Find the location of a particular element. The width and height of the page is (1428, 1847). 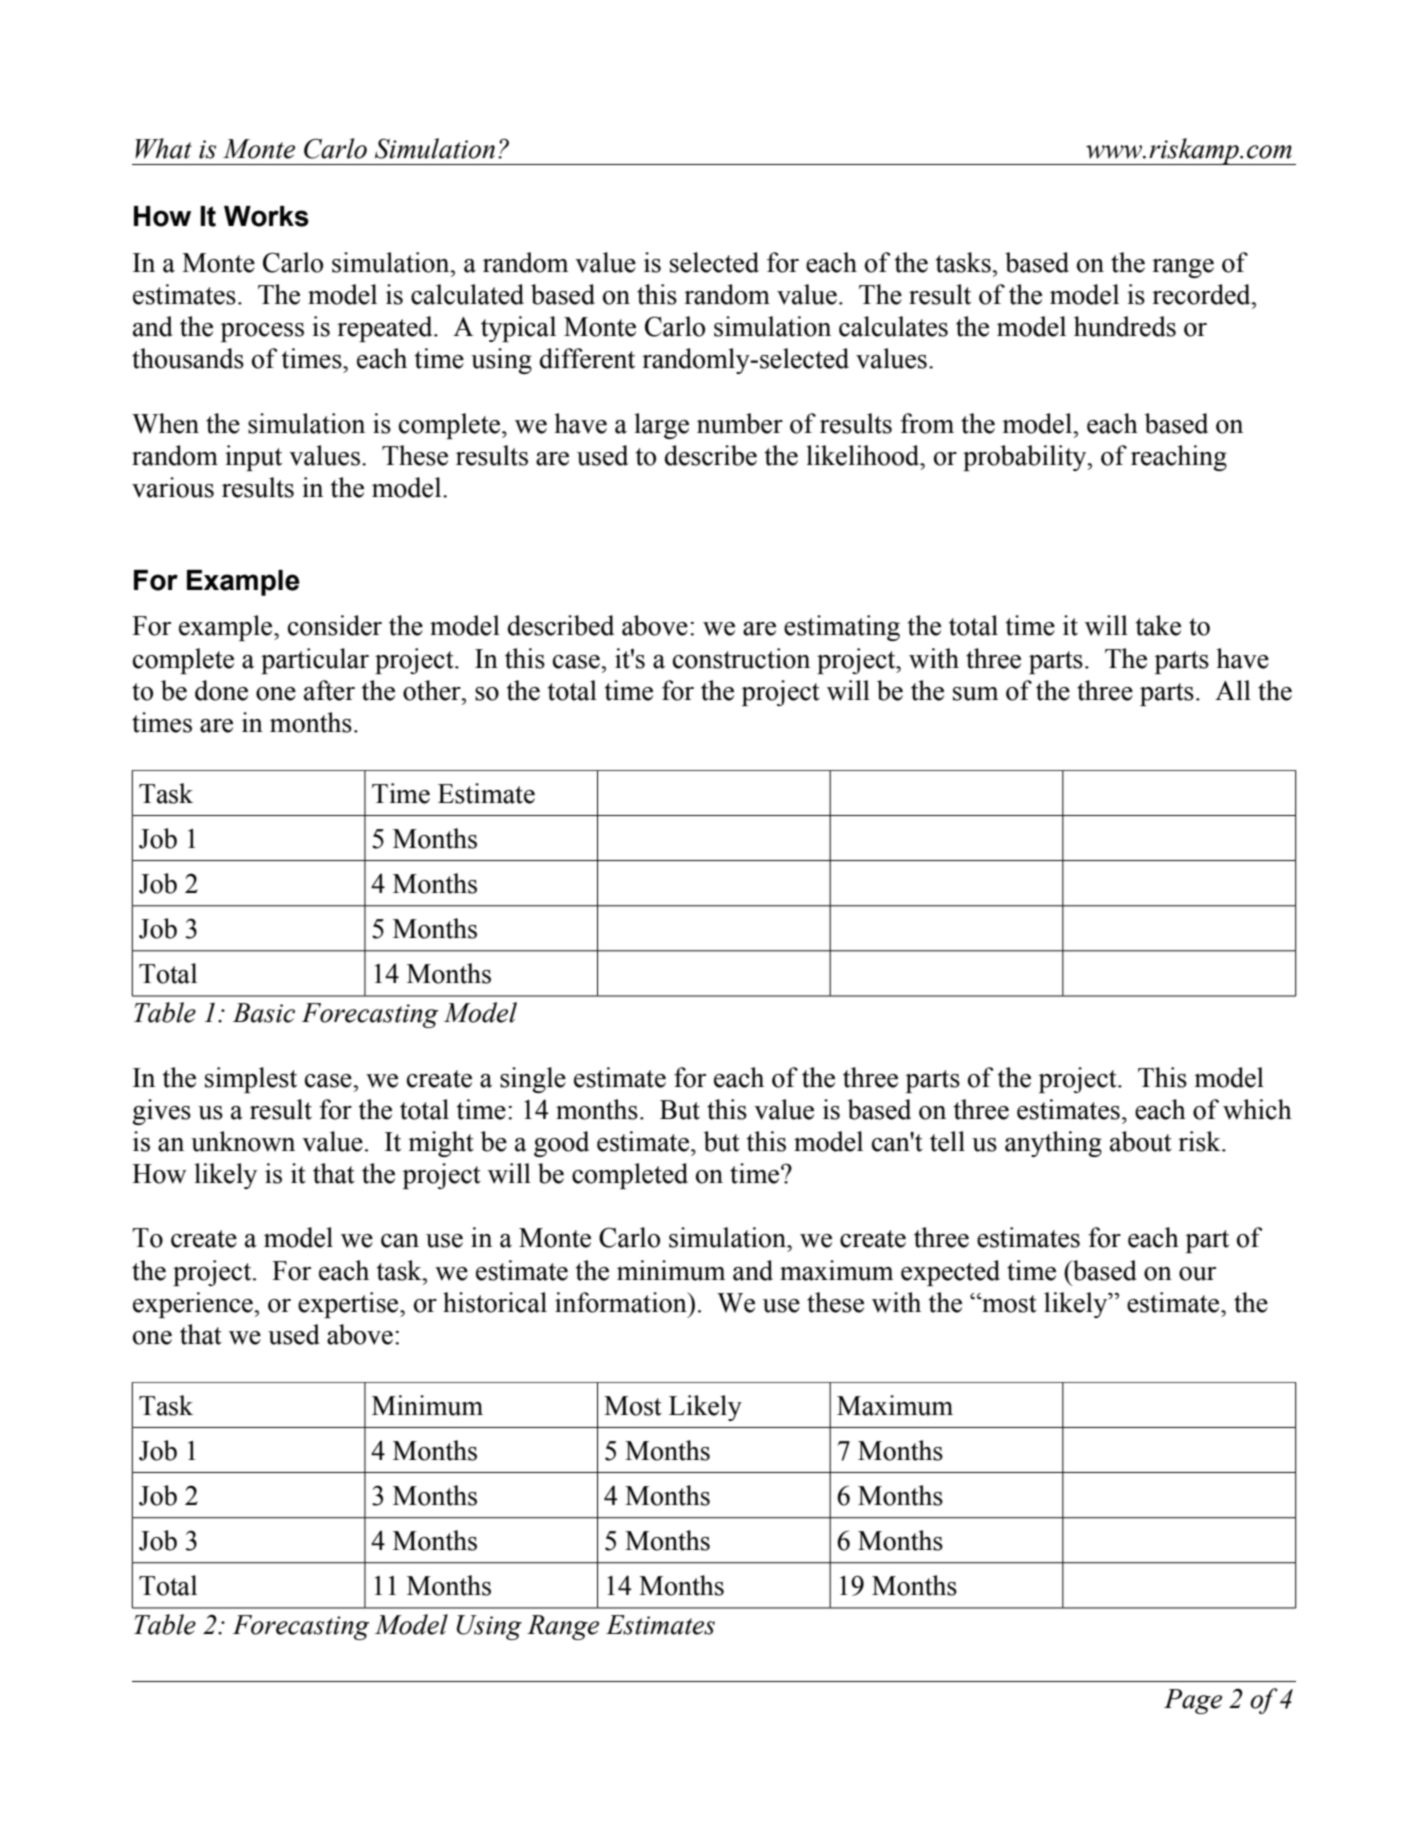

take is located at coordinates (1158, 625).
